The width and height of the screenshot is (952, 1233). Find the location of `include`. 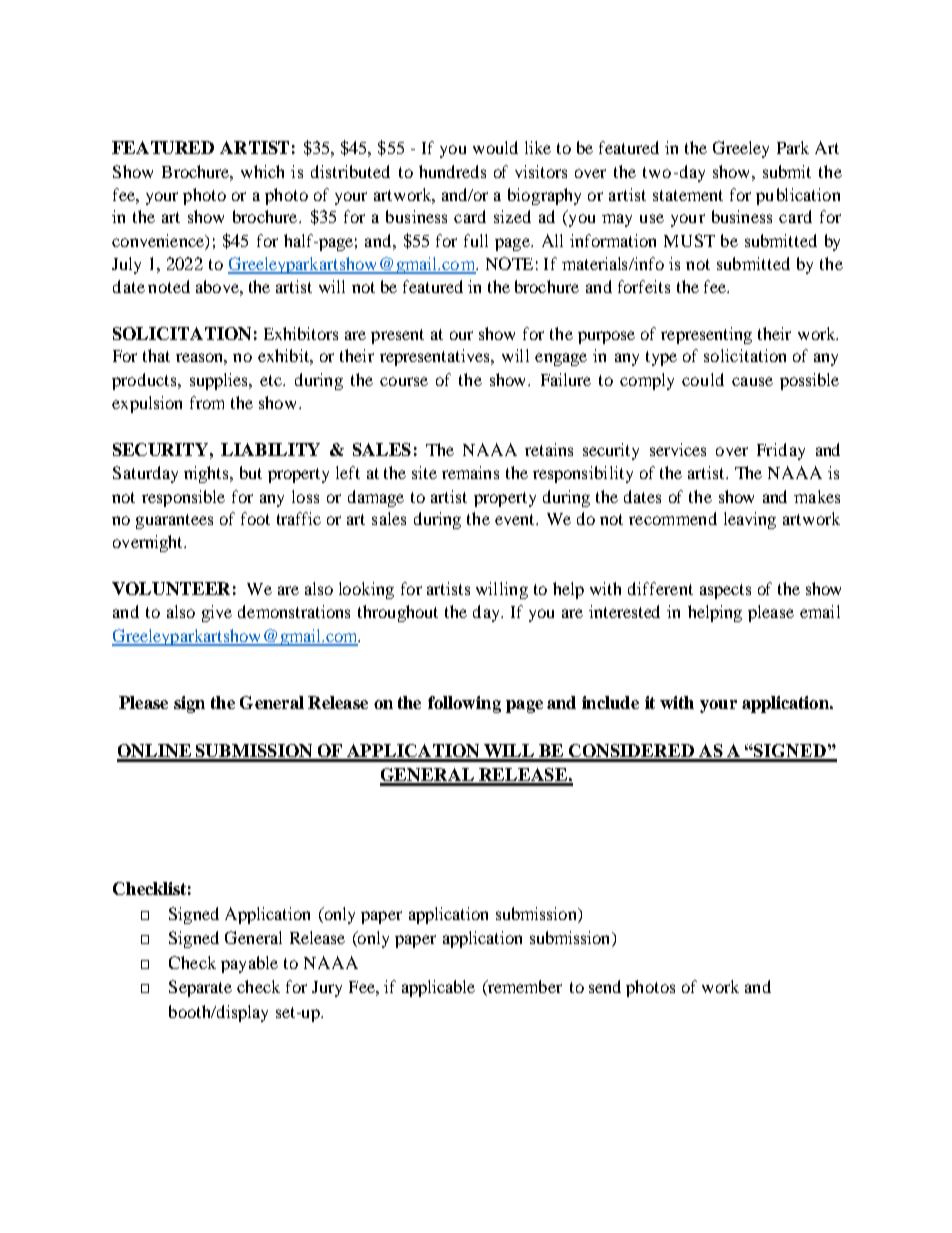

include is located at coordinates (610, 702).
